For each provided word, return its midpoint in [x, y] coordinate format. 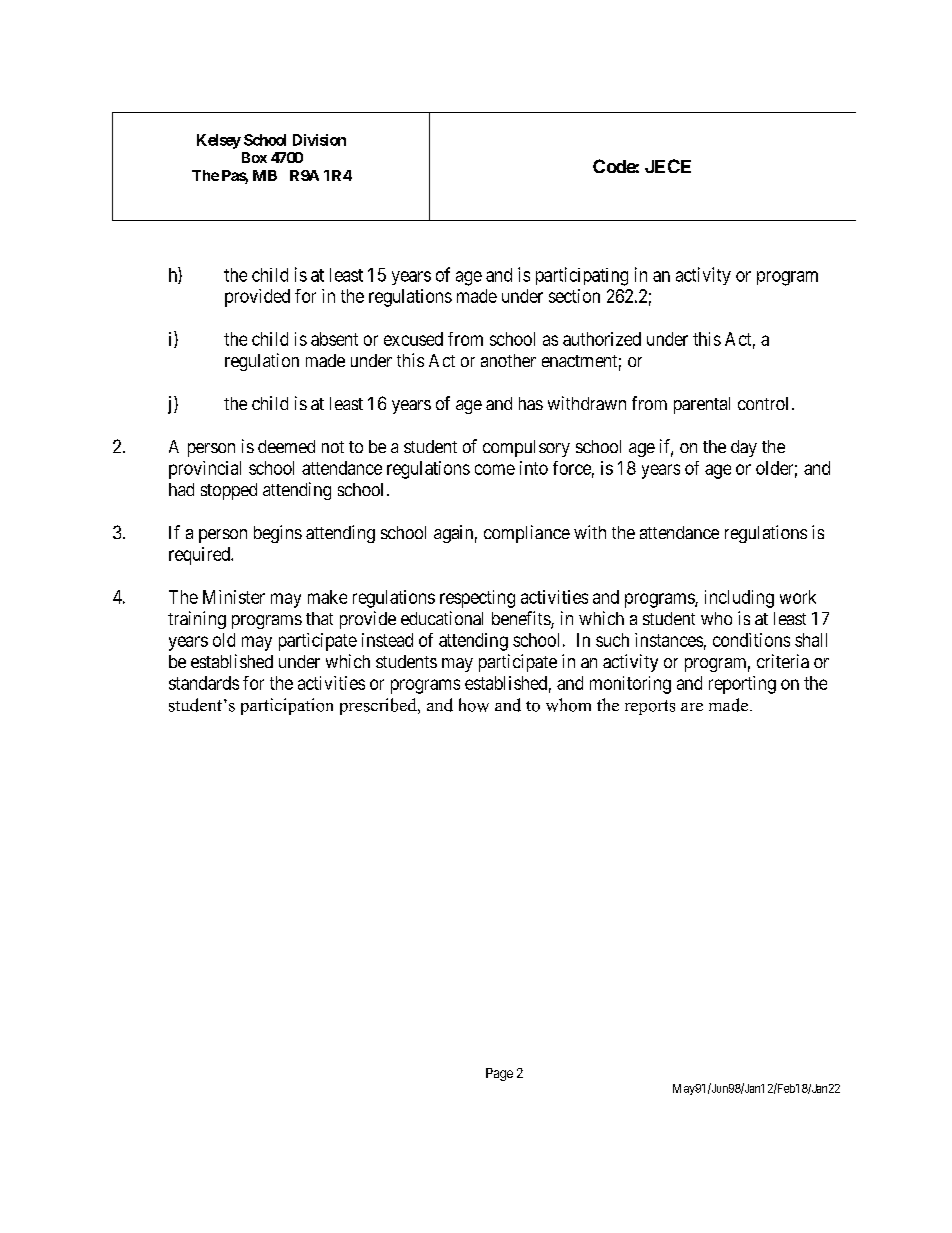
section [574, 296]
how [474, 705]
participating [582, 276]
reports [650, 707]
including [739, 599]
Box [254, 157]
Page [499, 1074]
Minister [234, 597]
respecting [477, 599]
